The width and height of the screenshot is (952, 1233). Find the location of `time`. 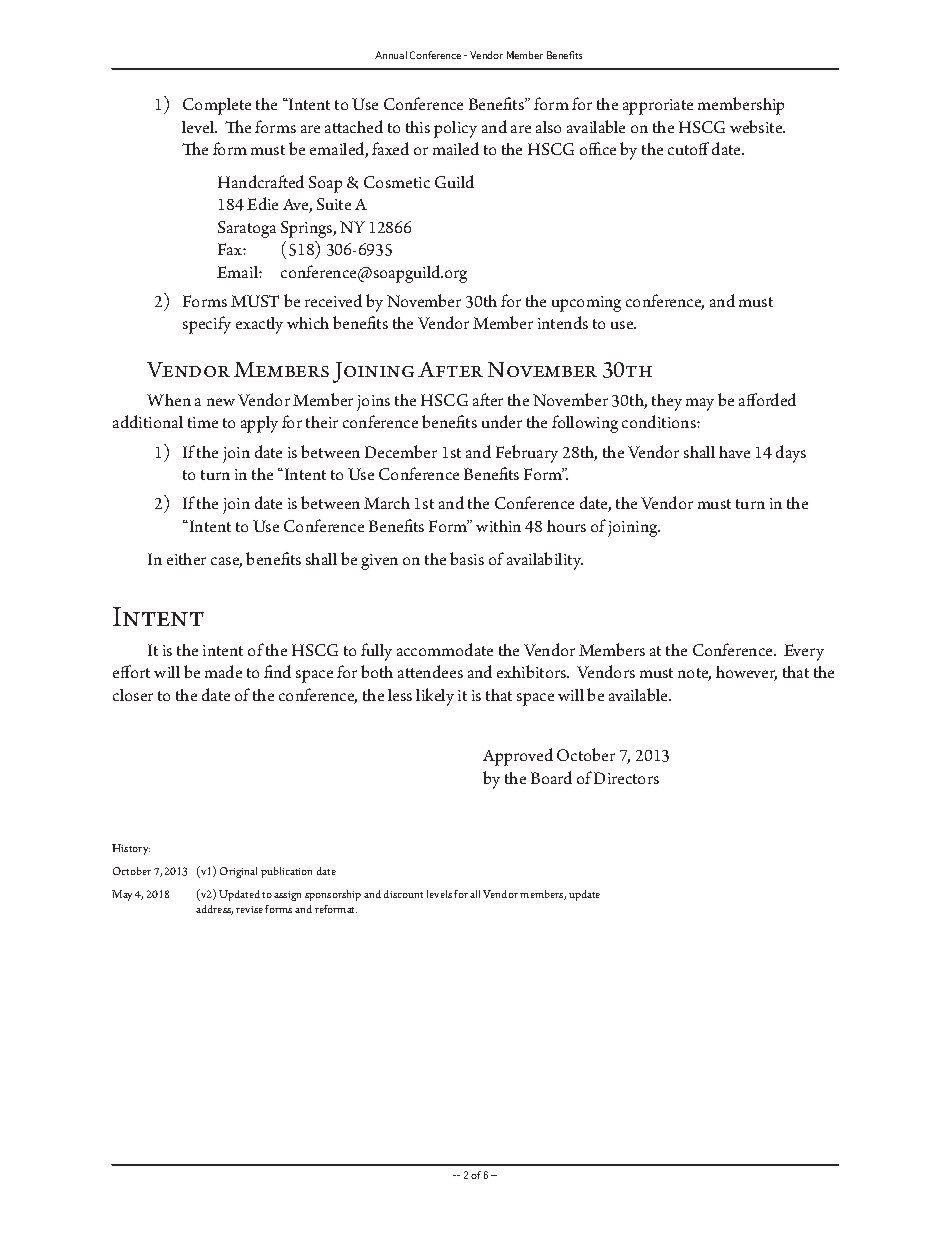

time is located at coordinates (203, 422).
